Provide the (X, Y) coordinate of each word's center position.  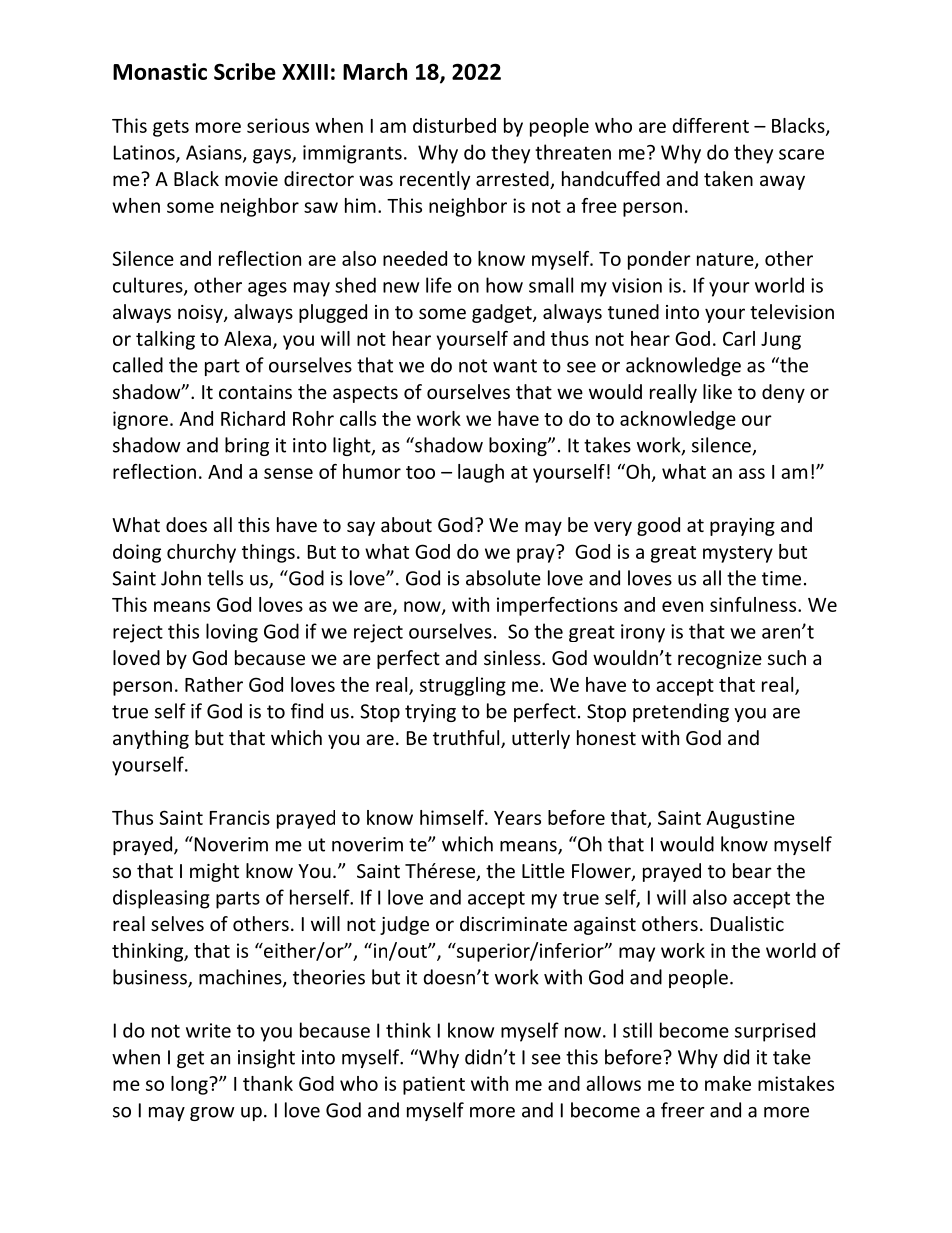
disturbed (454, 125)
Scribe (245, 71)
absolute (503, 578)
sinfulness (754, 604)
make (728, 1083)
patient (434, 1085)
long (190, 1085)
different (710, 125)
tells (225, 578)
